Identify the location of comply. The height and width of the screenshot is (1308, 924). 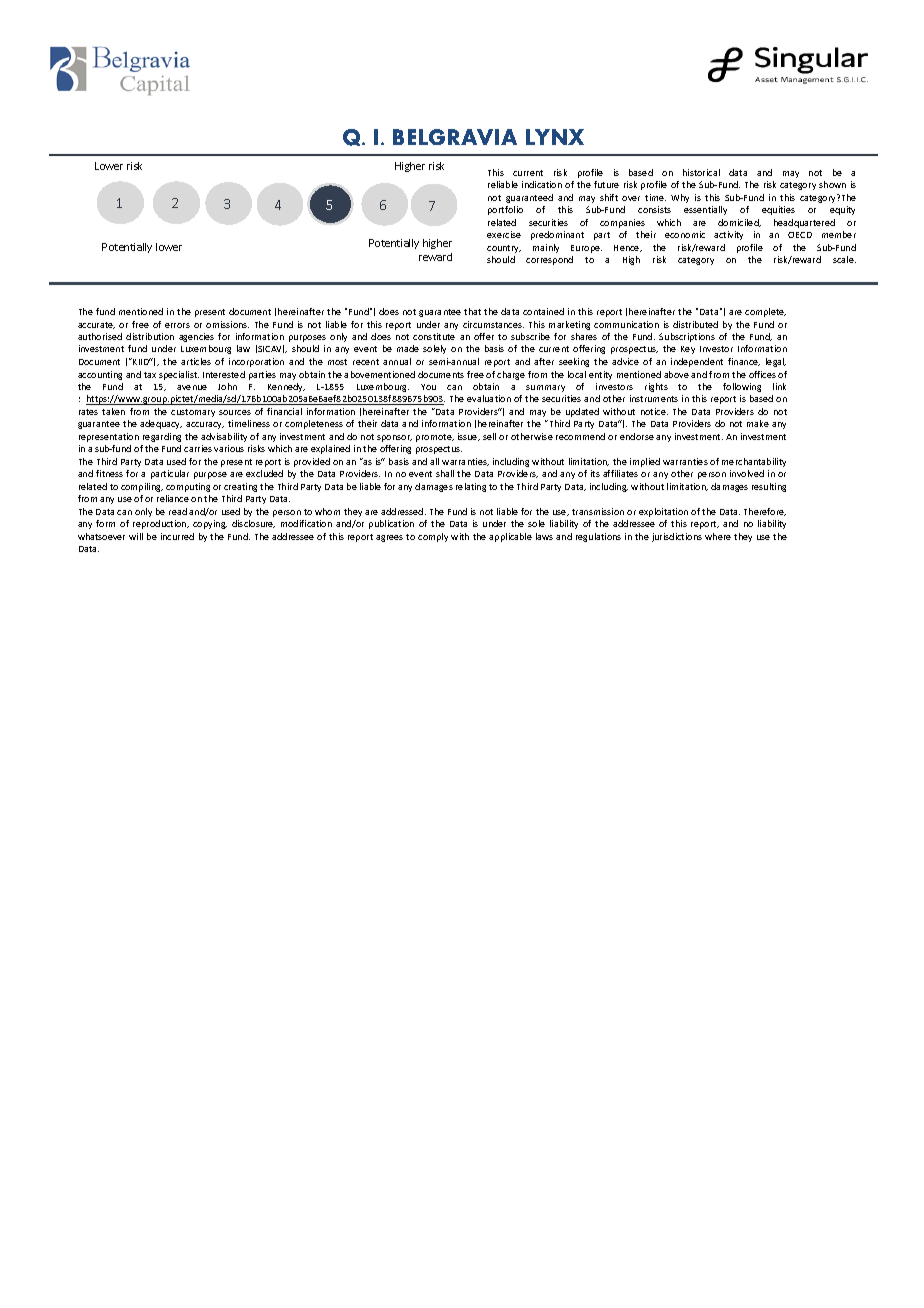
(433, 537).
